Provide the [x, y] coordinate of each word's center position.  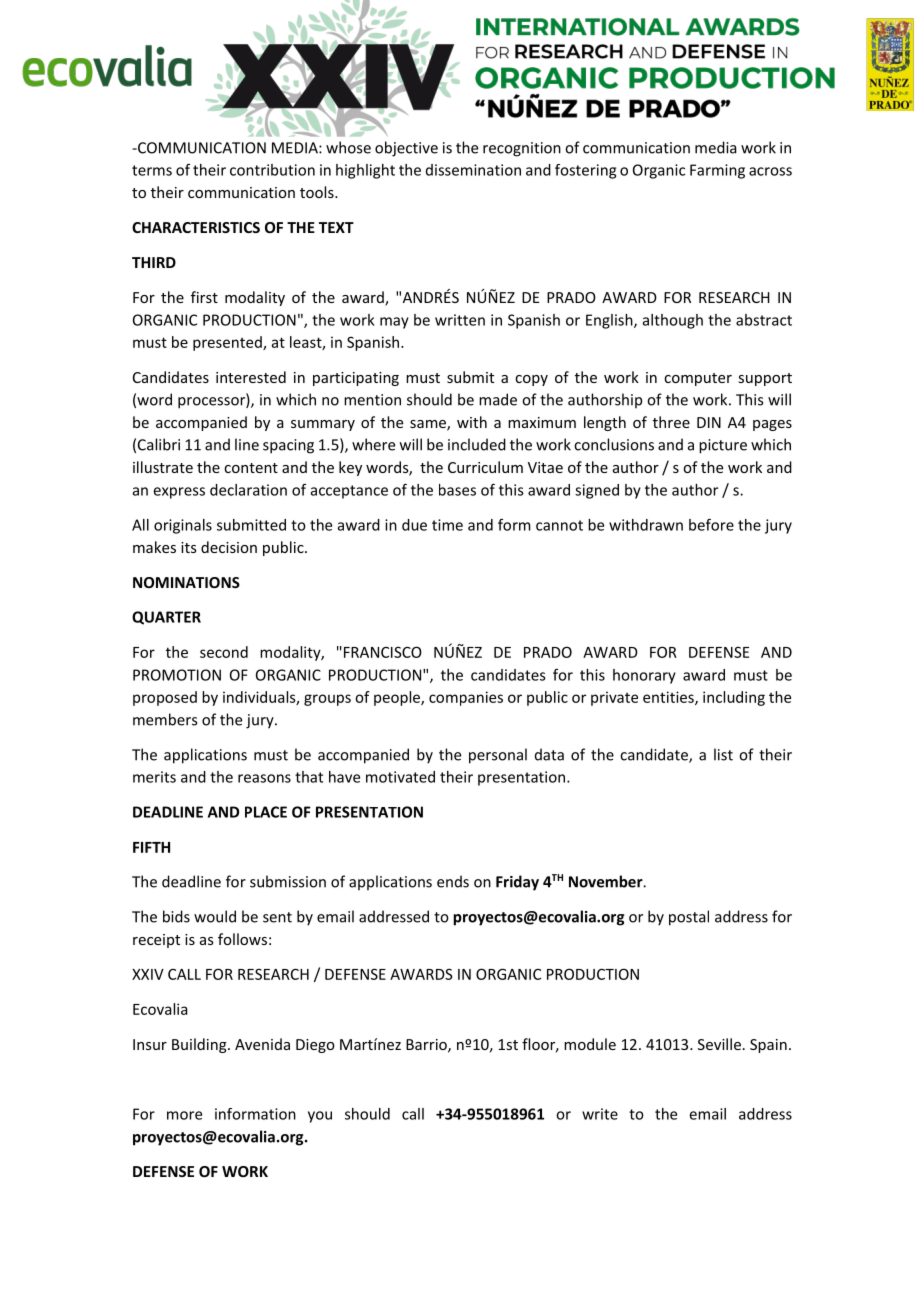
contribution [272, 170]
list [723, 754]
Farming [717, 171]
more [184, 1115]
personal [498, 756]
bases [457, 490]
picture [723, 446]
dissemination [473, 170]
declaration [248, 490]
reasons [264, 778]
